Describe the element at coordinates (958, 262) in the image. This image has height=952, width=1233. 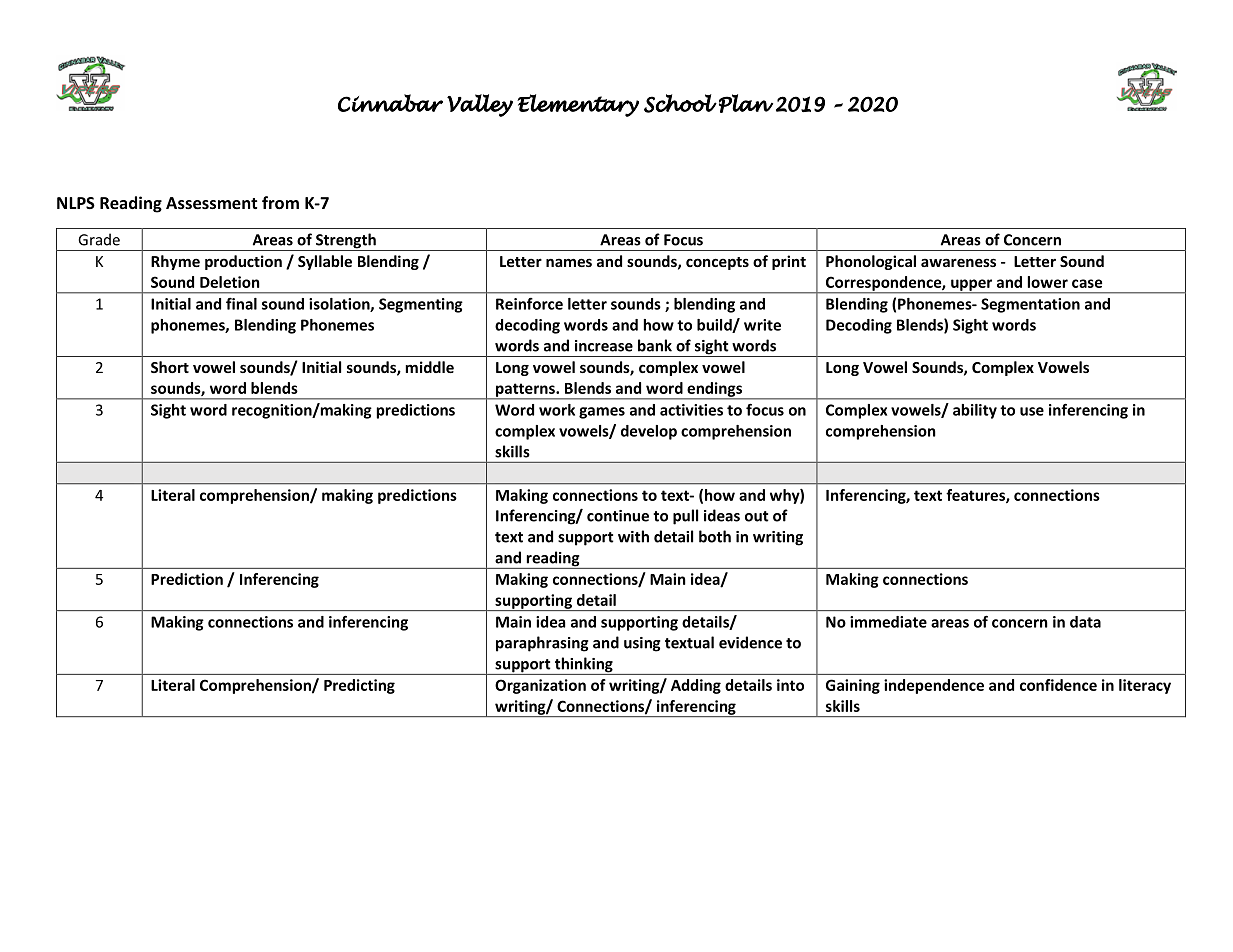
I see `awareness` at that location.
